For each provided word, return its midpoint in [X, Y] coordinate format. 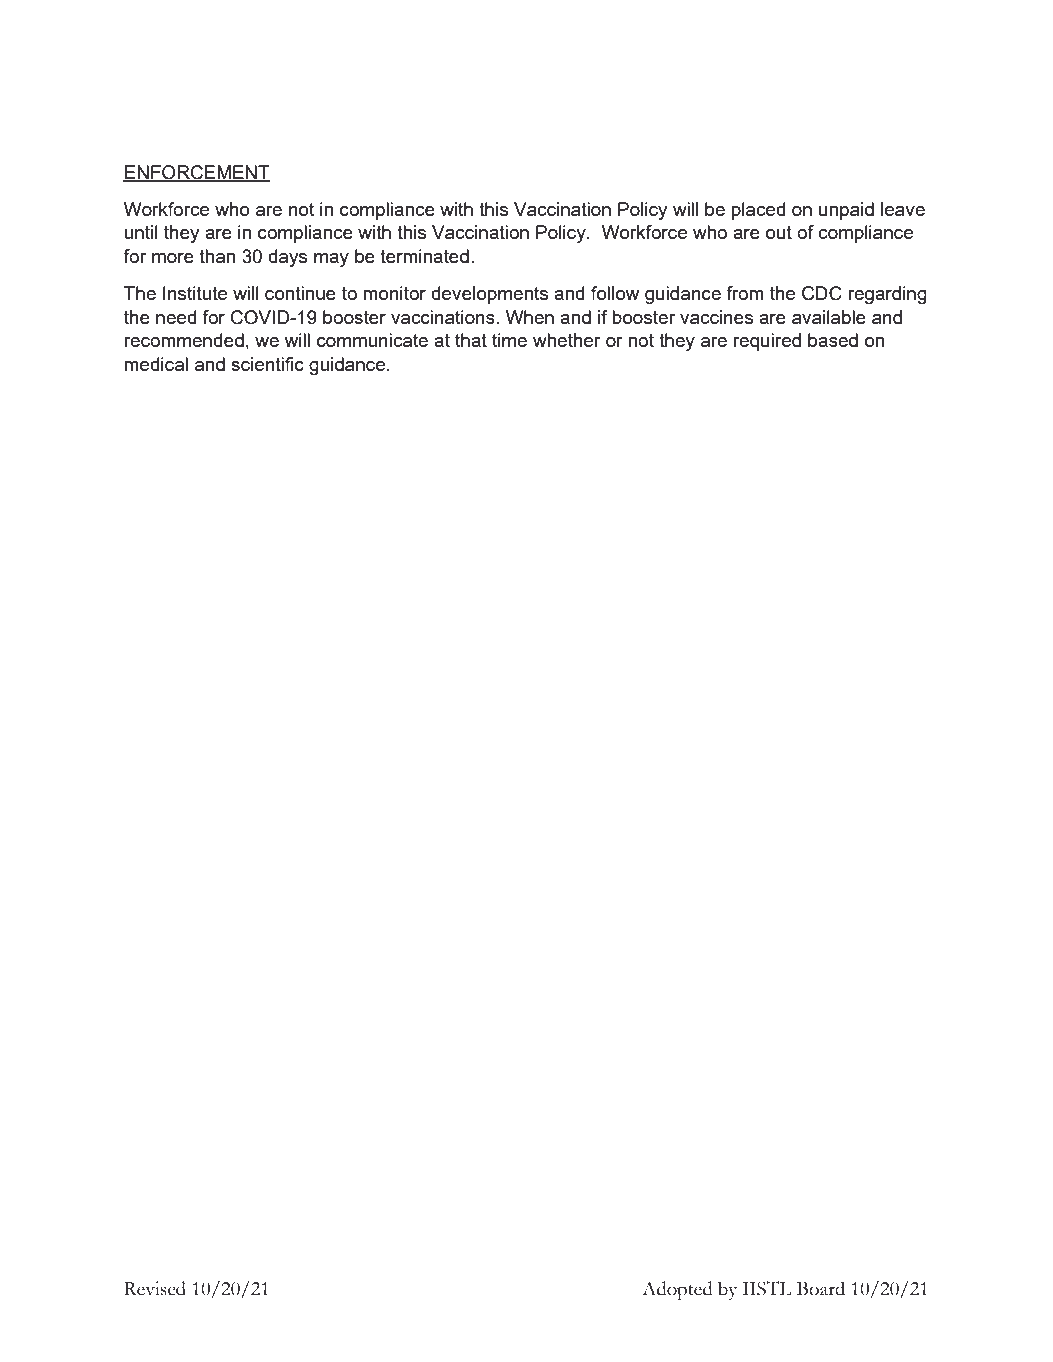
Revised [155, 1288]
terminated [424, 256]
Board [821, 1288]
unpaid [846, 211]
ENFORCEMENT [196, 173]
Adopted [677, 1290]
